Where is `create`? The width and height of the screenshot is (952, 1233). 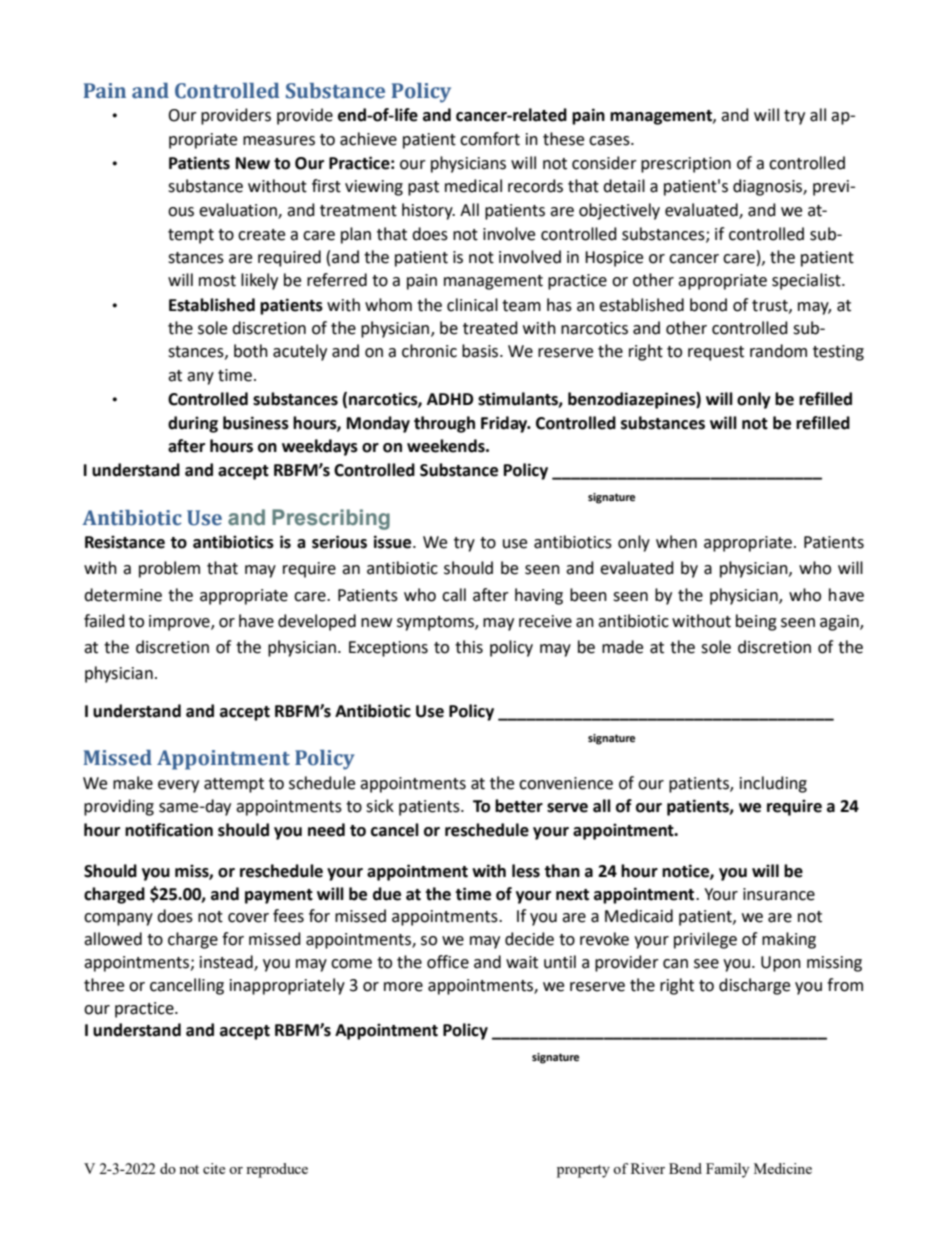 create is located at coordinates (261, 235).
